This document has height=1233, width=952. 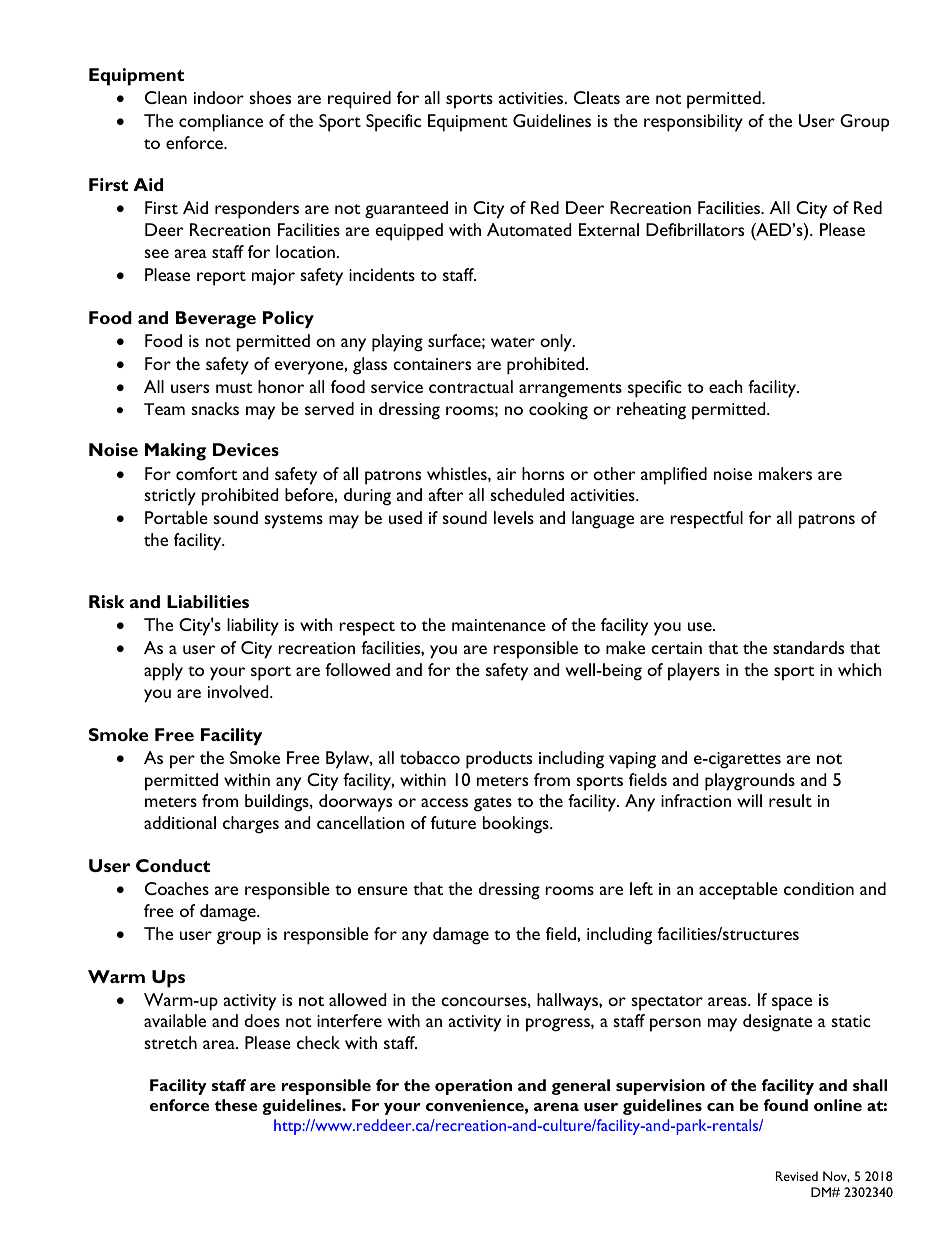 I want to click on these, so click(x=236, y=1105).
